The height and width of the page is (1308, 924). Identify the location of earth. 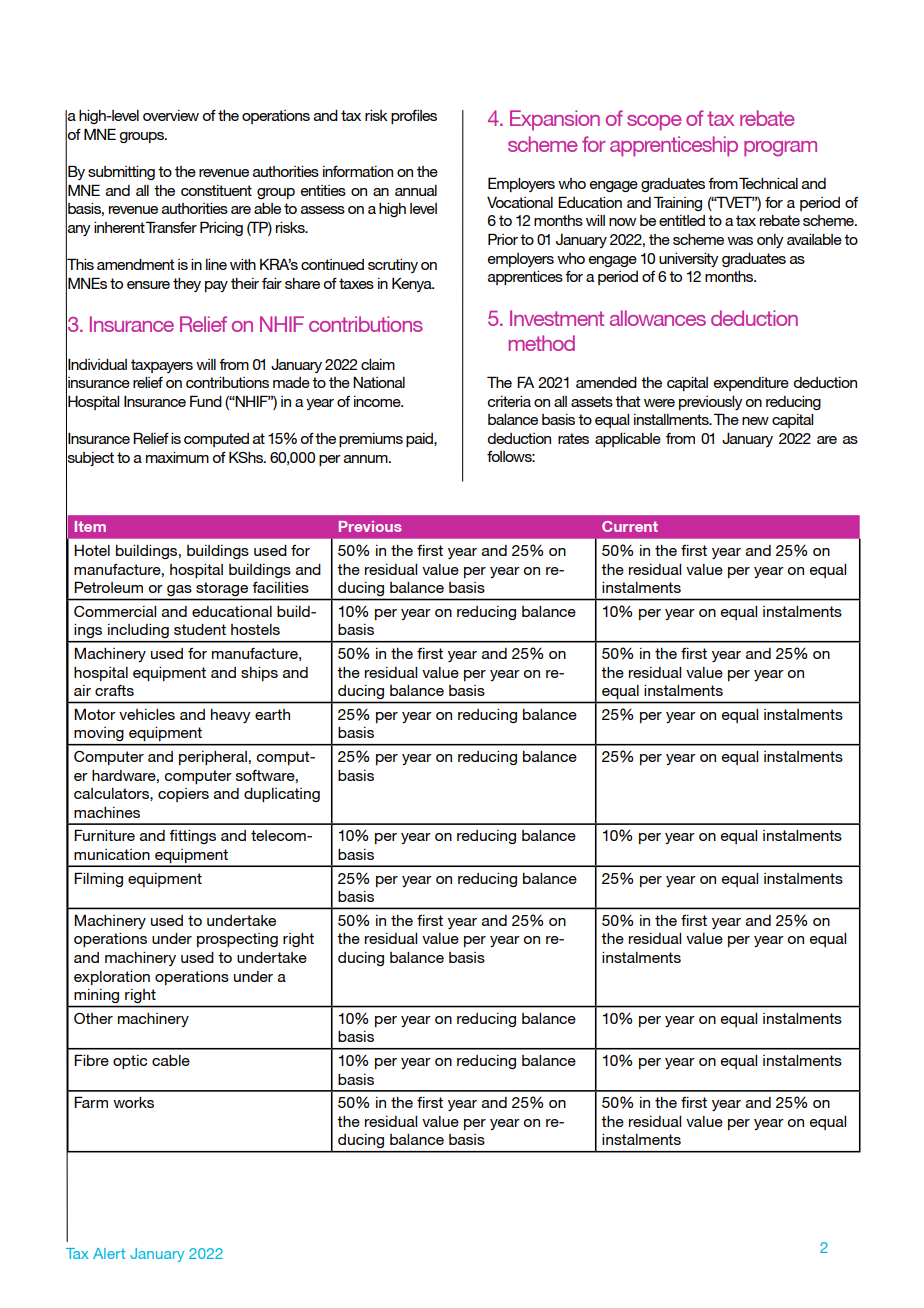
(272, 714).
